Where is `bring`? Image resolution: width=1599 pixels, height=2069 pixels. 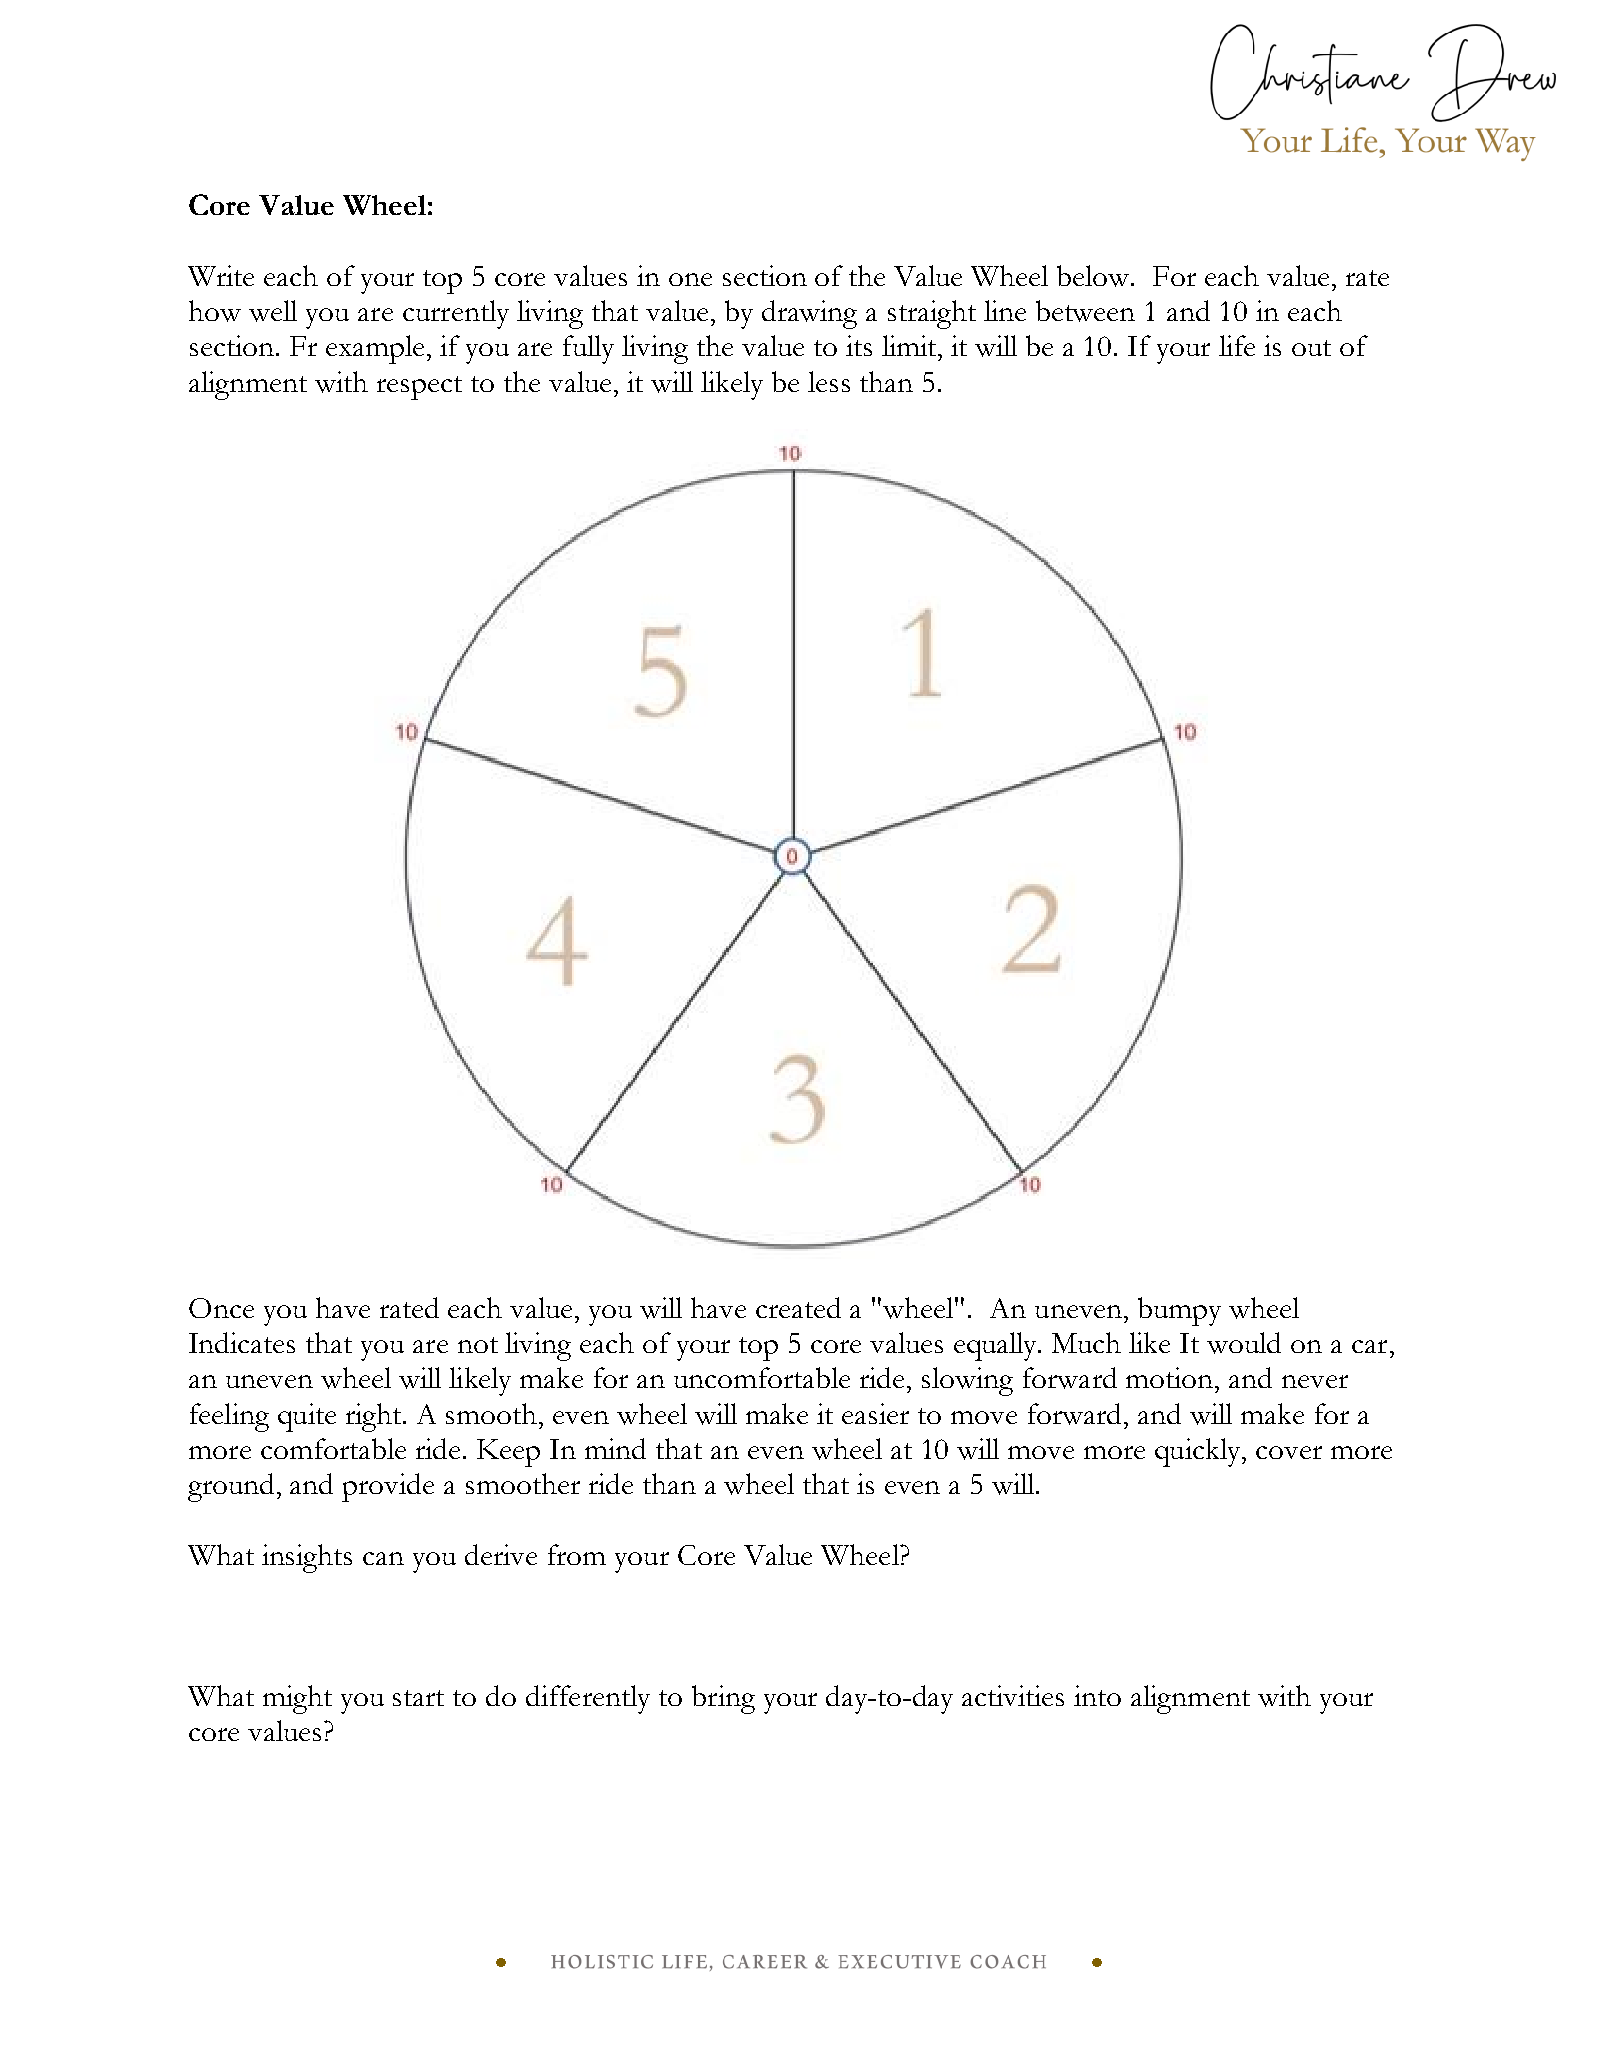 bring is located at coordinates (723, 1699).
